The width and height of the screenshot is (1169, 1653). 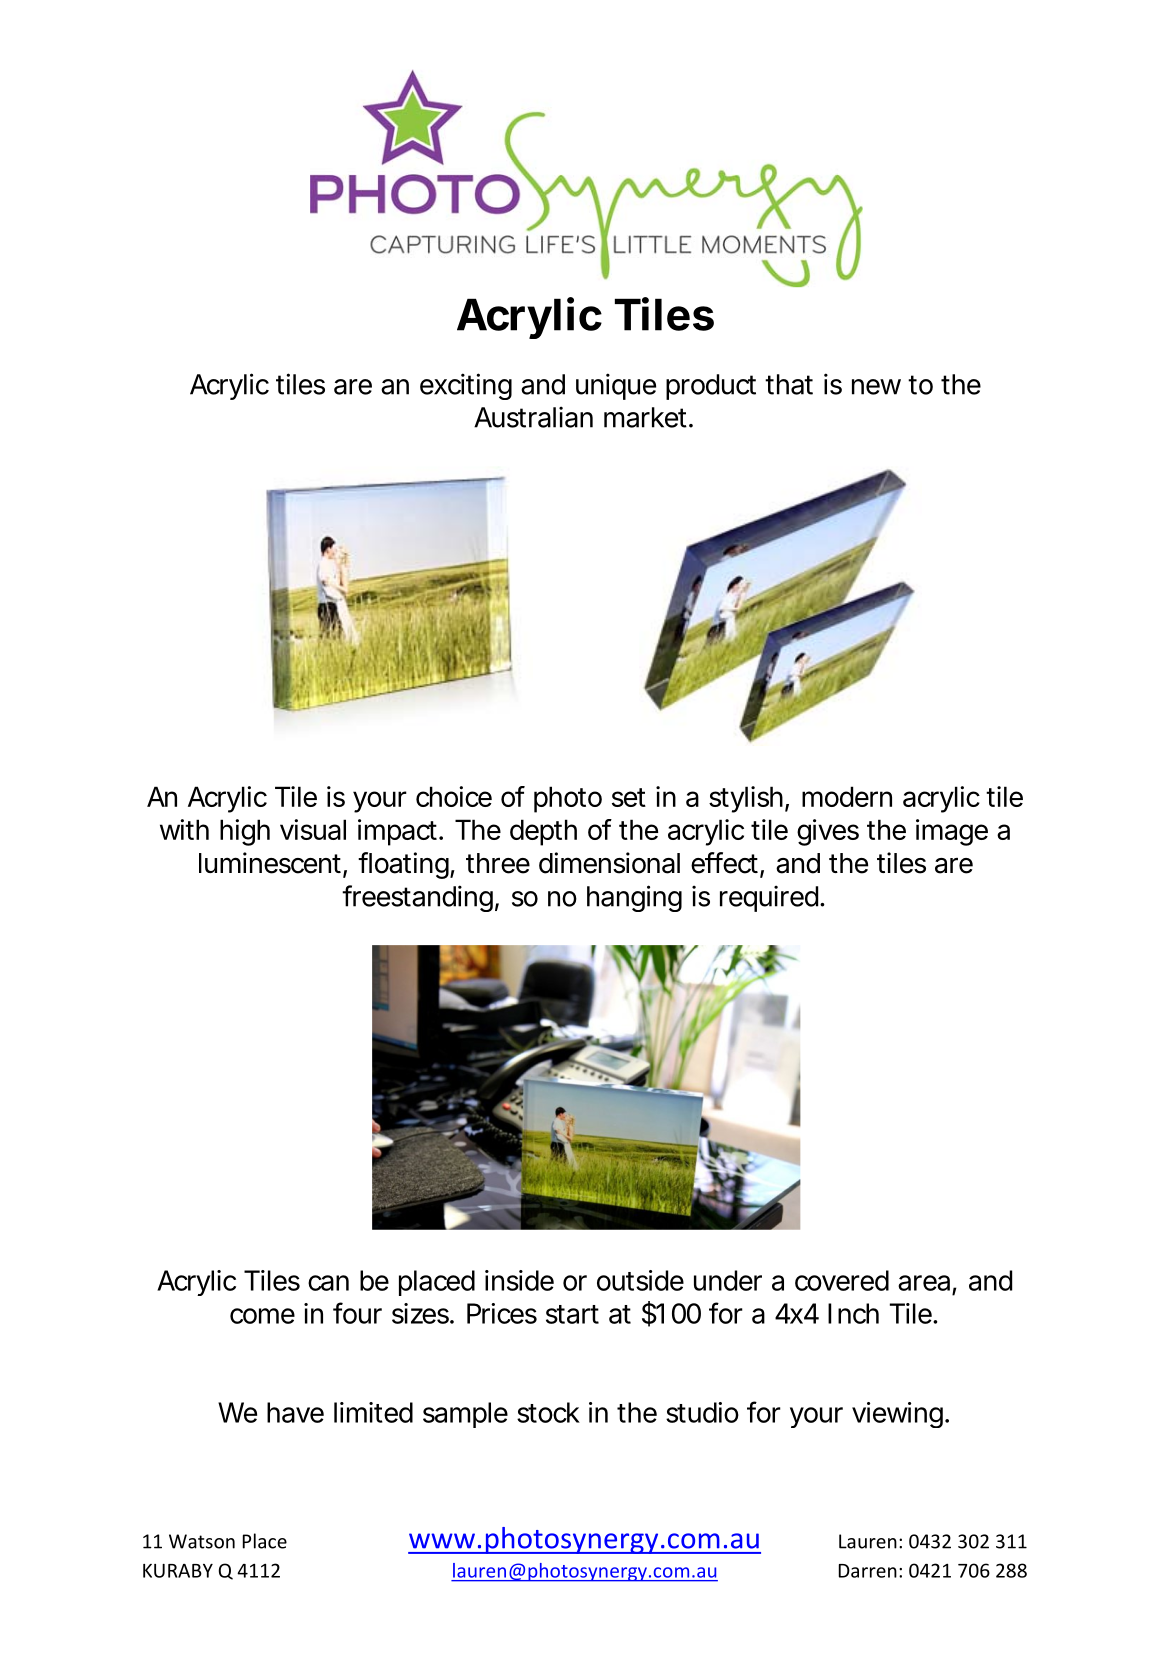 What do you see at coordinates (634, 898) in the screenshot?
I see `hanging` at bounding box center [634, 898].
